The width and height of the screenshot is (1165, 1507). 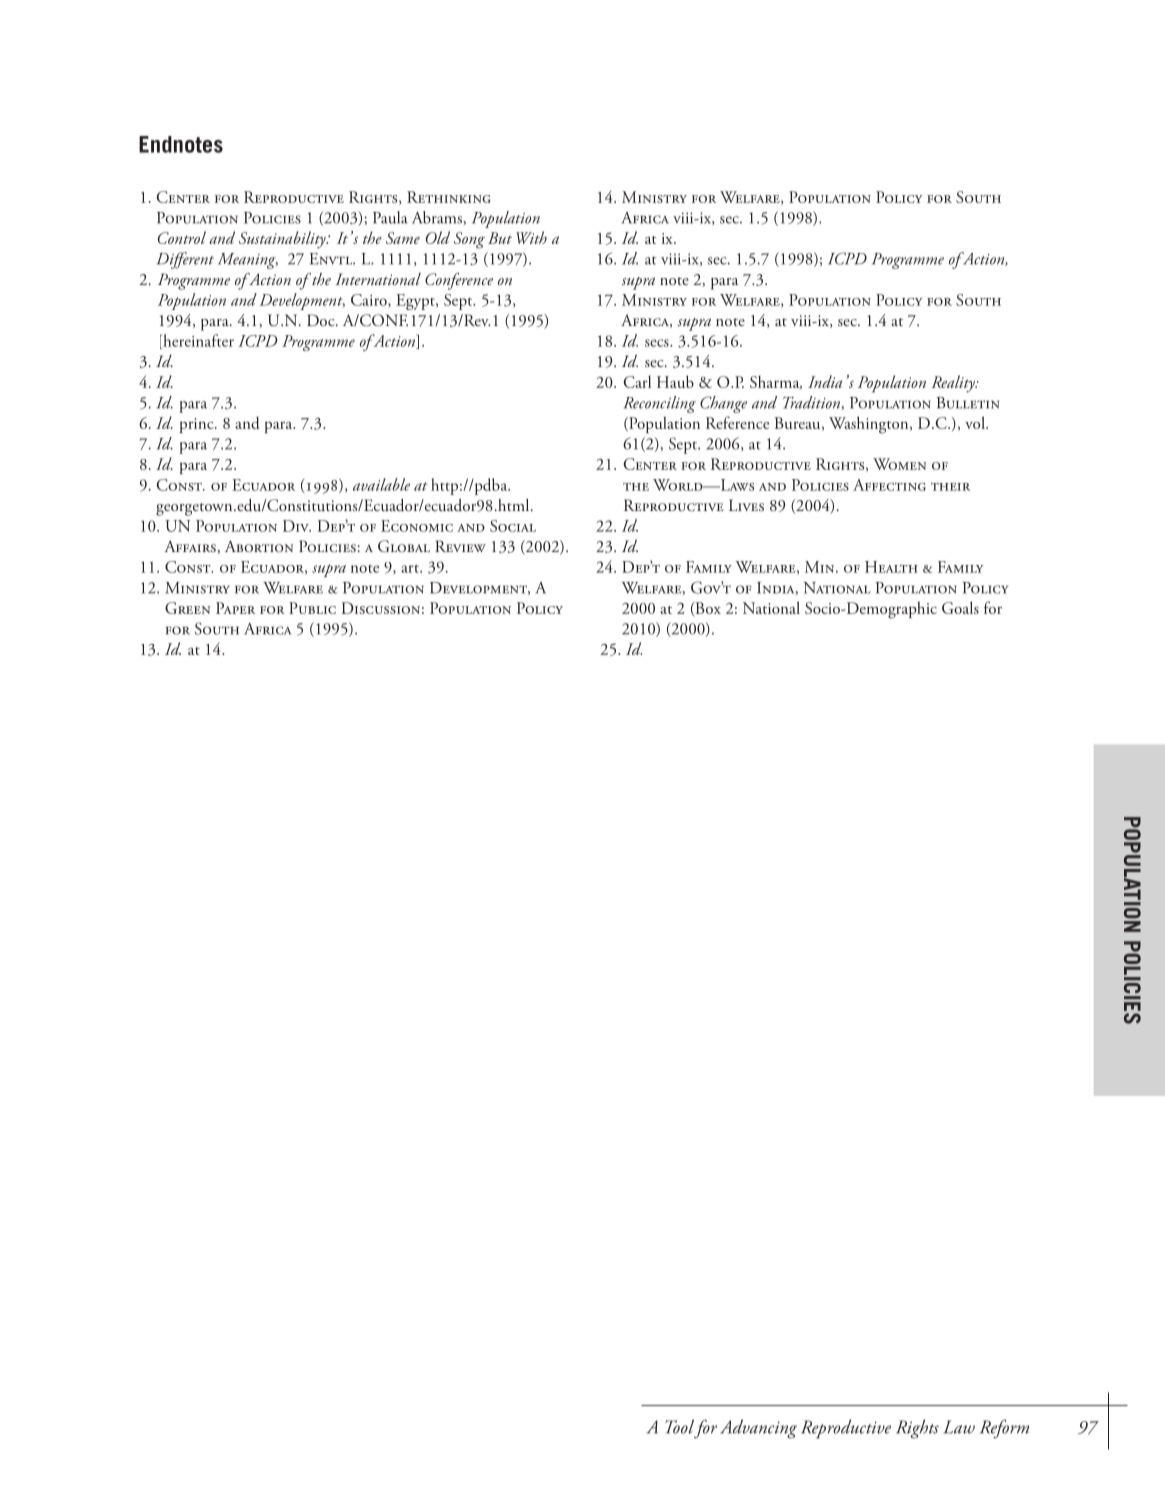 What do you see at coordinates (235, 608) in the screenshot?
I see `PAPER` at bounding box center [235, 608].
